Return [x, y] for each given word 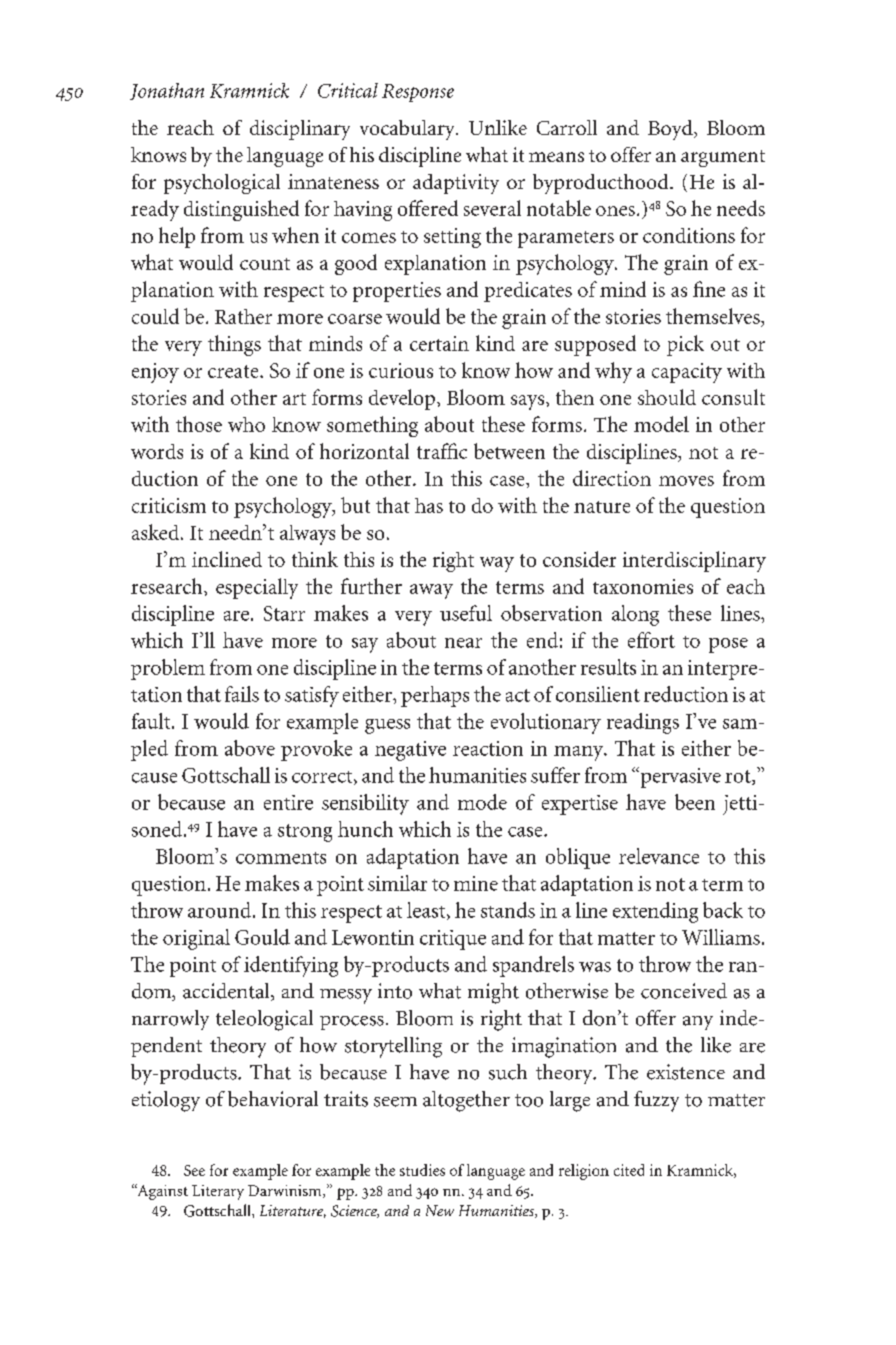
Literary [218, 1192]
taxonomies [643, 586]
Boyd [671, 130]
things [234, 345]
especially [257, 588]
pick [685, 345]
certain [439, 343]
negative [410, 751]
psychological [222, 184]
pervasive [679, 777]
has [429, 505]
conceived [684, 991]
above [250, 748]
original [196, 939]
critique [453, 940]
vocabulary [409, 130]
